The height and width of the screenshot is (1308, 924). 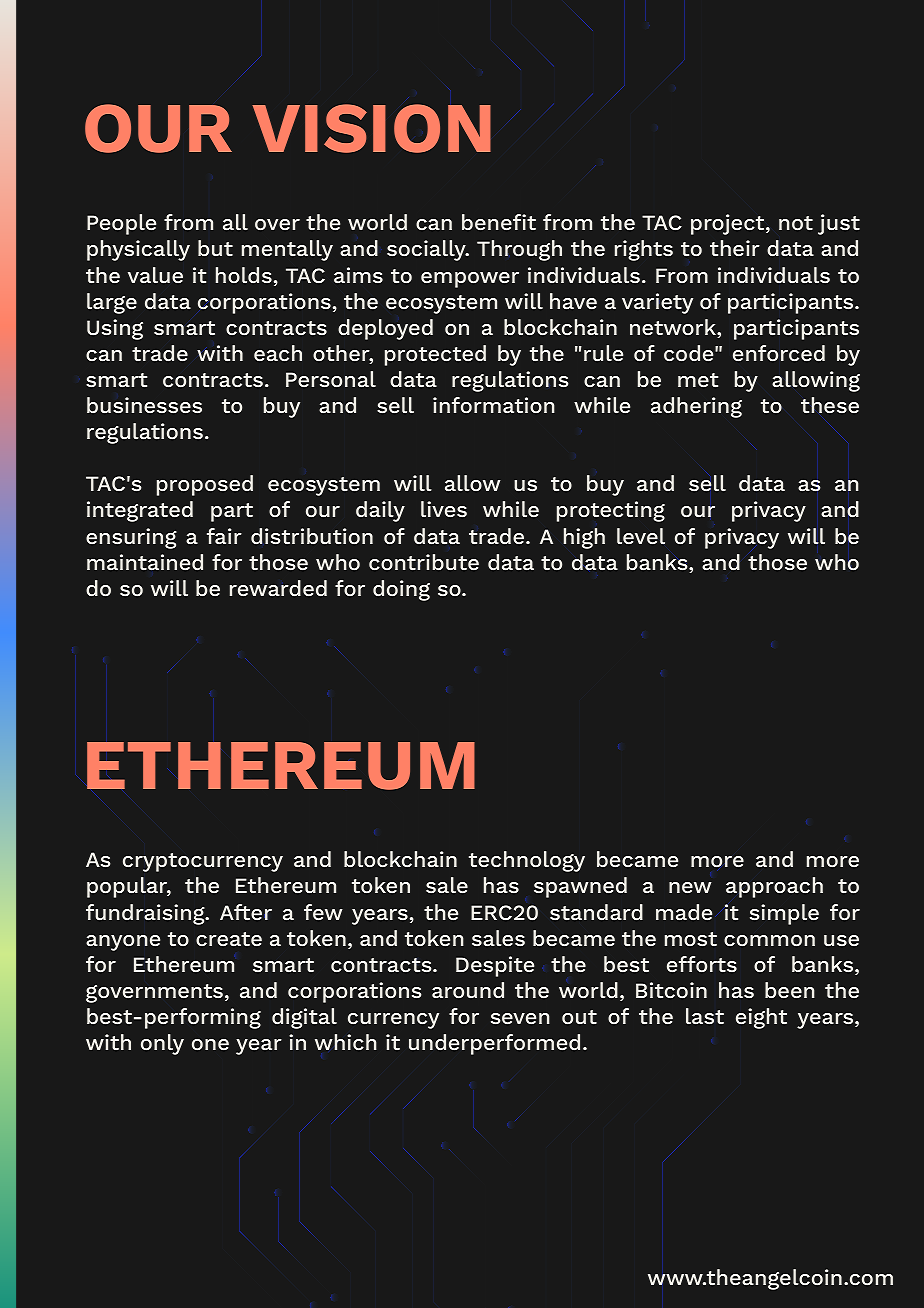 What do you see at coordinates (761, 1018) in the screenshot?
I see `eight` at bounding box center [761, 1018].
